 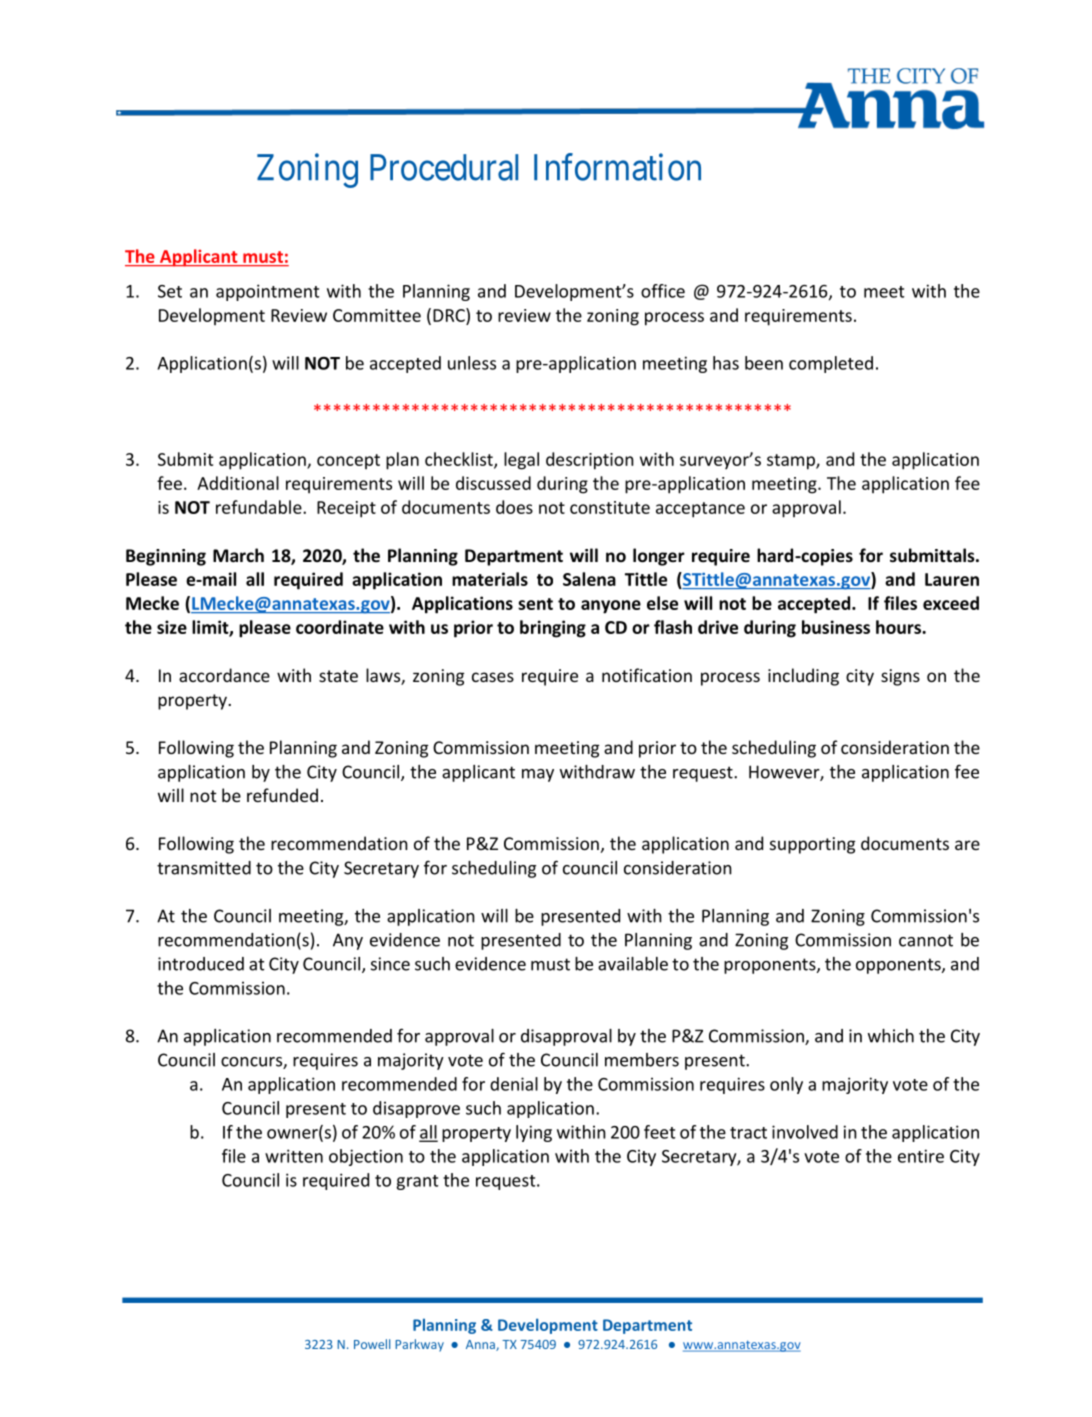 What do you see at coordinates (419, 1345) in the screenshot?
I see `Parkway` at bounding box center [419, 1345].
